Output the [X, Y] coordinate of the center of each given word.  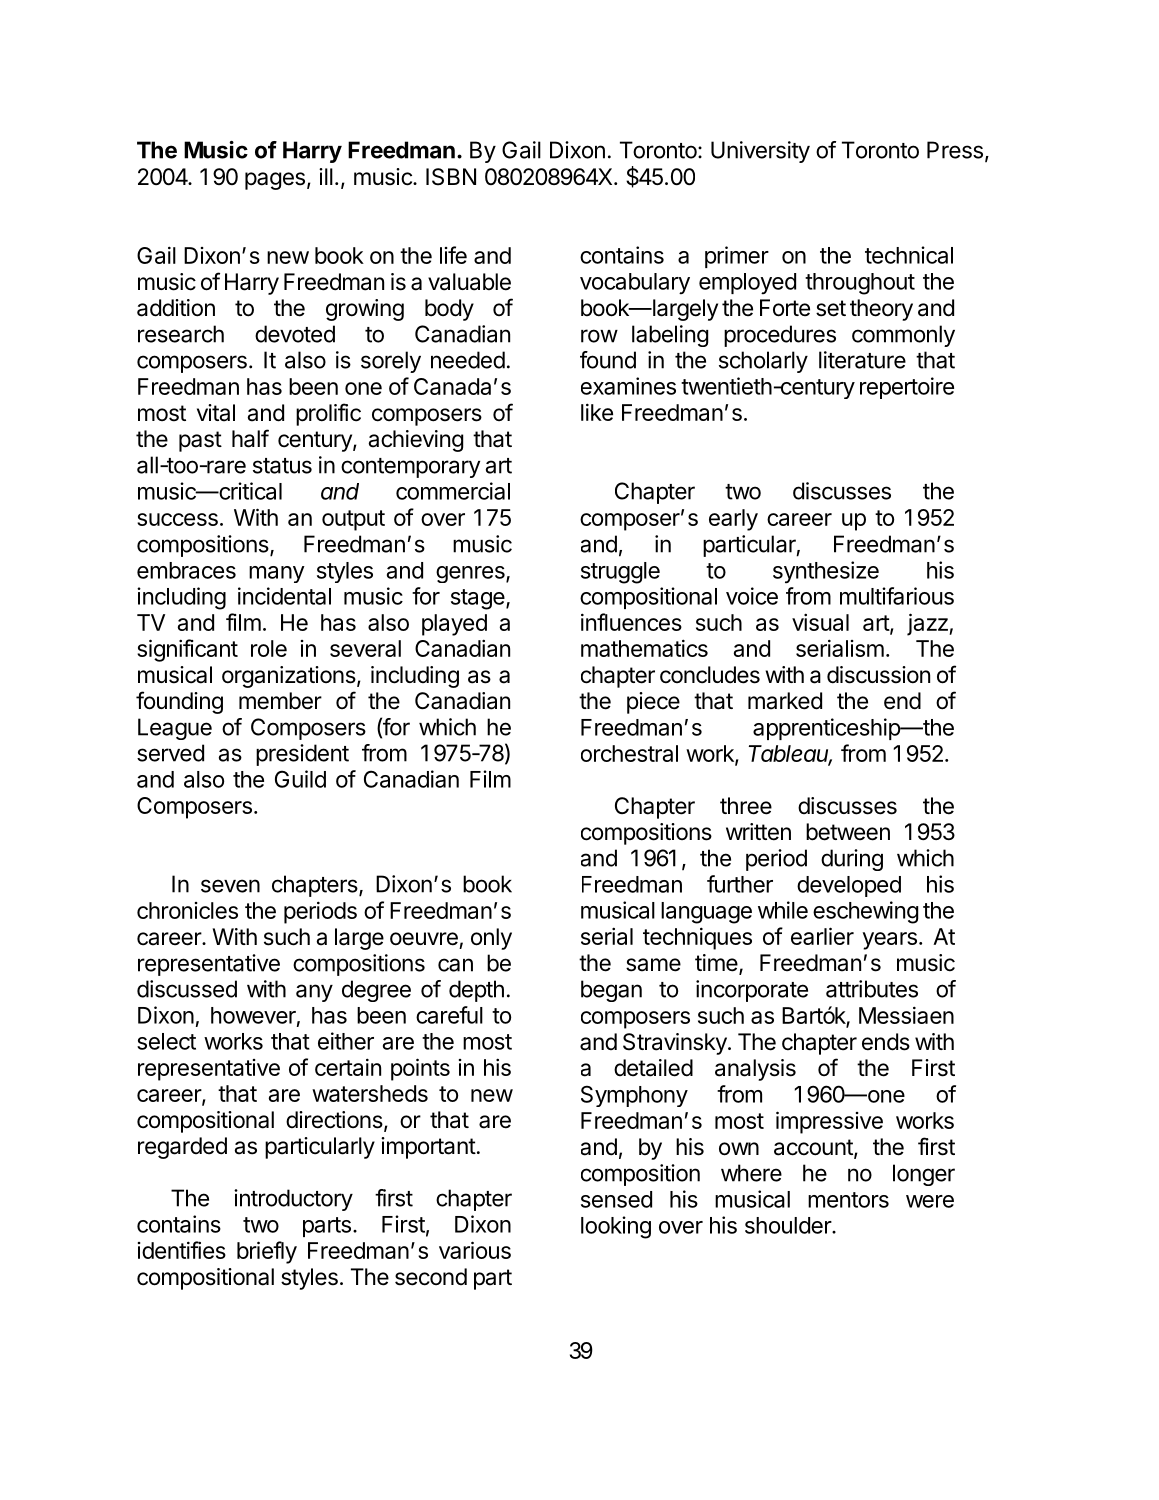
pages [275, 181]
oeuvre [424, 939]
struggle [620, 573]
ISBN [451, 177]
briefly [267, 1252]
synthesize [826, 572]
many [277, 574]
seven [230, 886]
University [760, 152]
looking [616, 1227]
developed [849, 886]
